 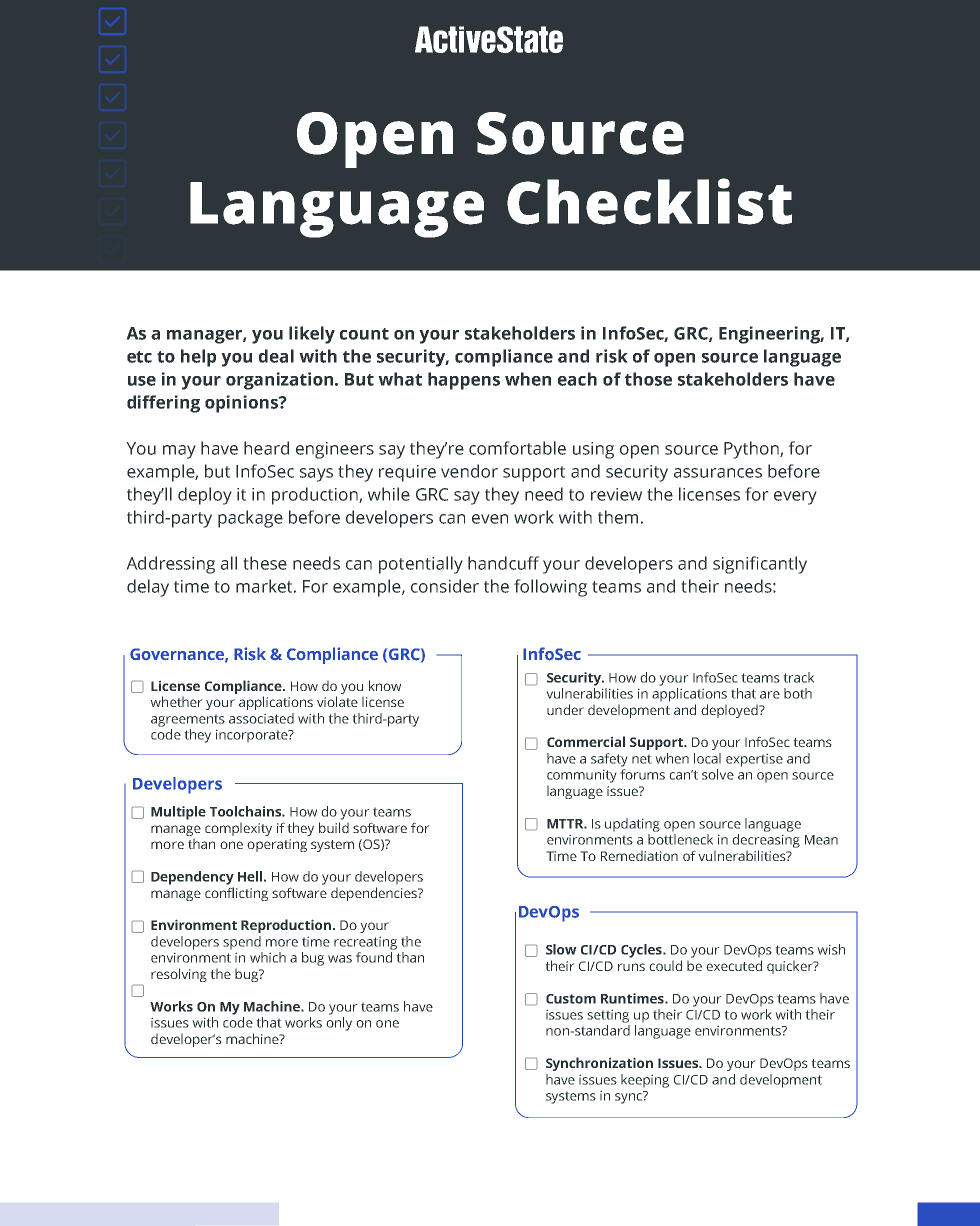 What do you see at coordinates (238, 829) in the page?
I see `complexity` at bounding box center [238, 829].
